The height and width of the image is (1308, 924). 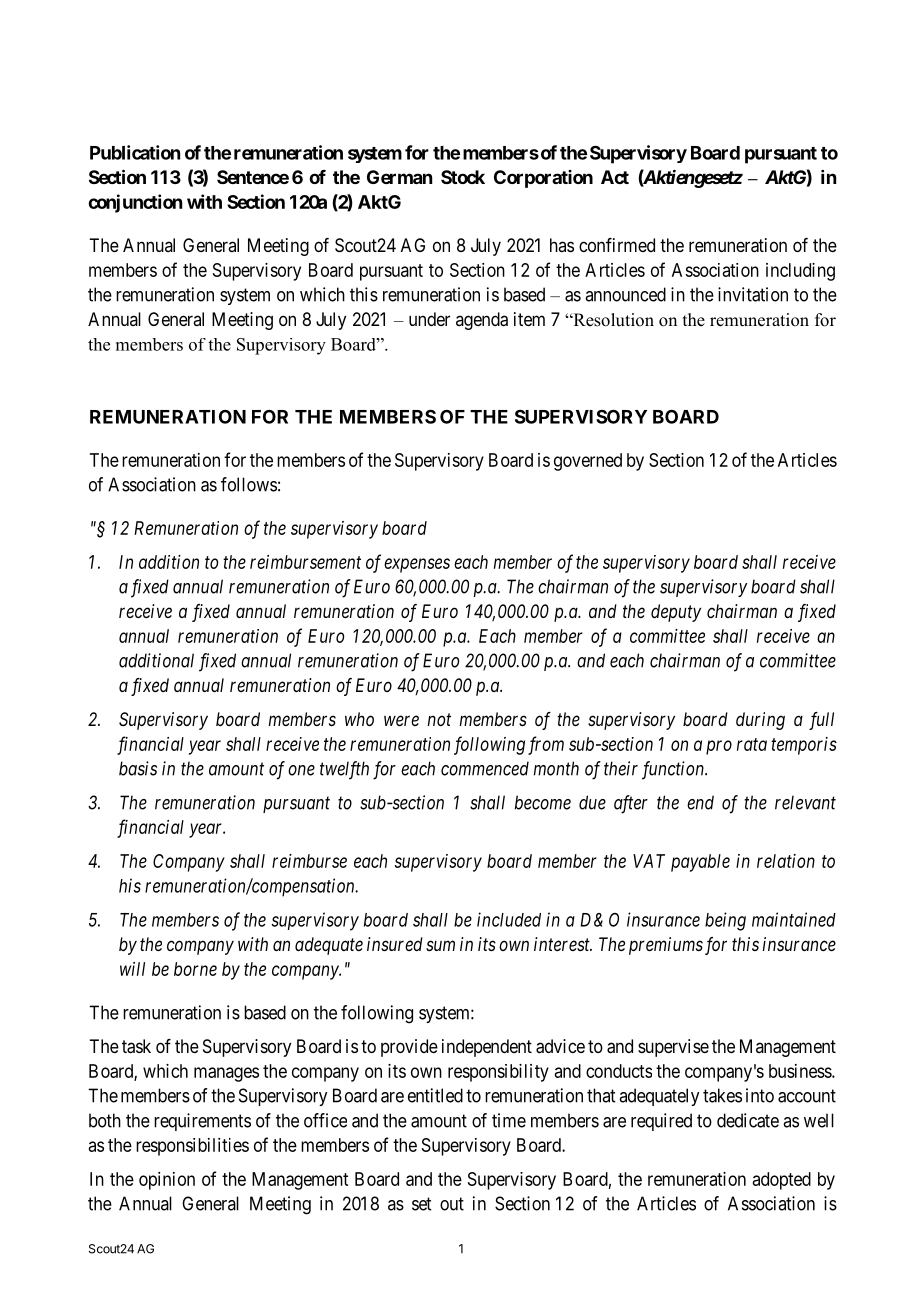 What do you see at coordinates (192, 1147) in the image?
I see `responsibilities` at bounding box center [192, 1147].
